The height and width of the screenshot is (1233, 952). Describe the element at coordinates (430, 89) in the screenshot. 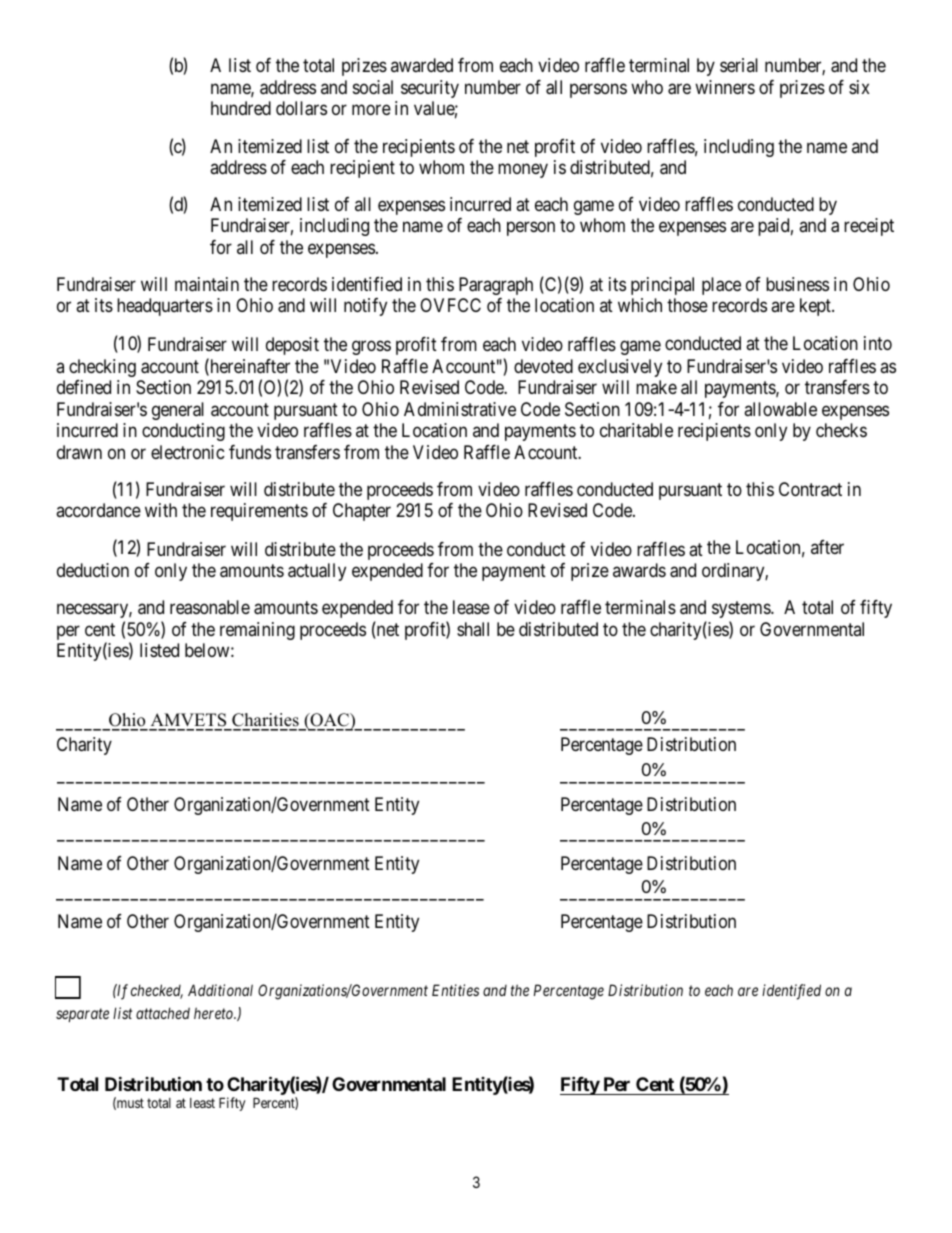

I see `security` at that location.
